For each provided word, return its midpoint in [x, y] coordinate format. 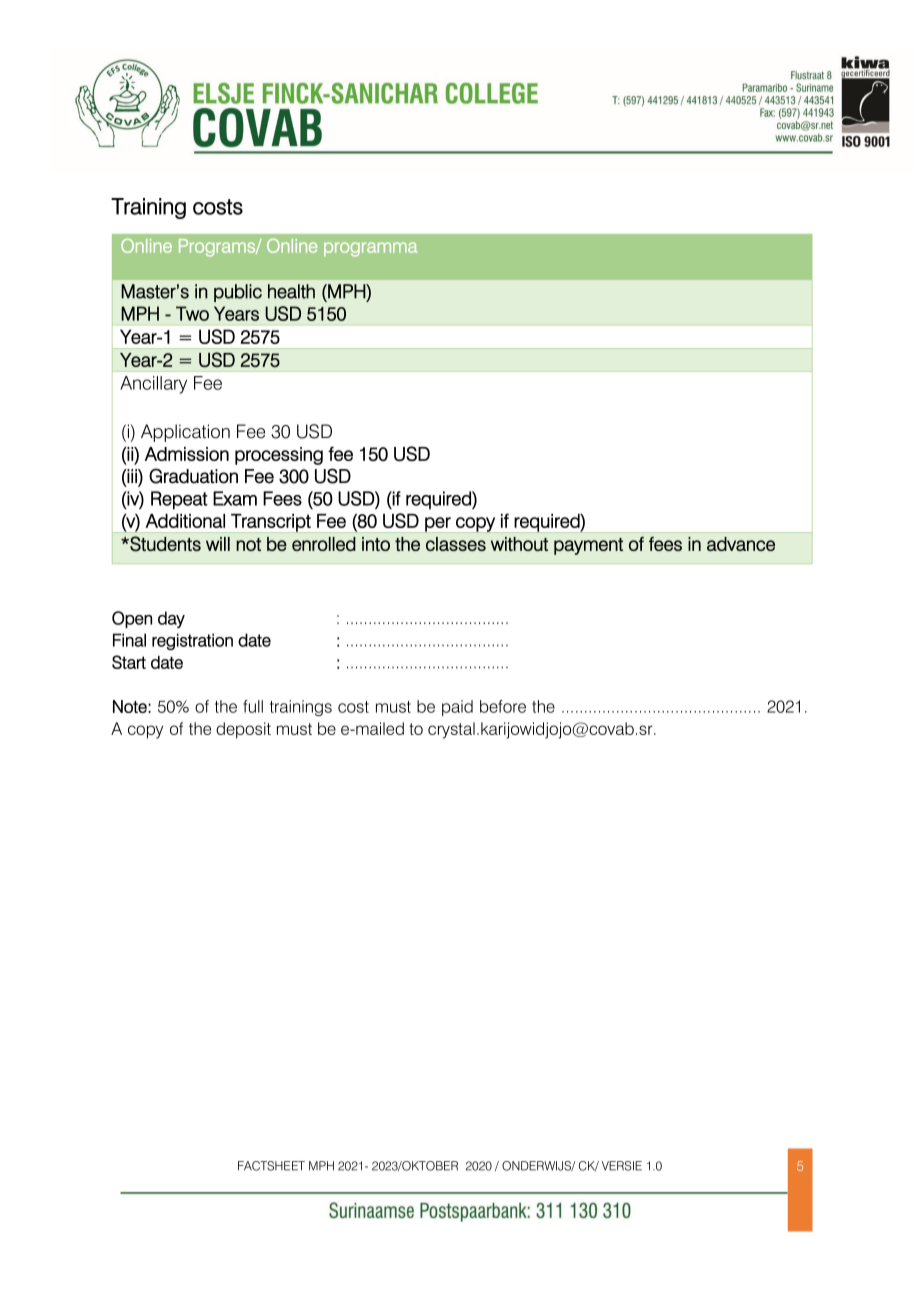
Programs [218, 248]
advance [741, 544]
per [438, 525]
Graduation [193, 476]
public [238, 293]
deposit [243, 730]
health [291, 291]
